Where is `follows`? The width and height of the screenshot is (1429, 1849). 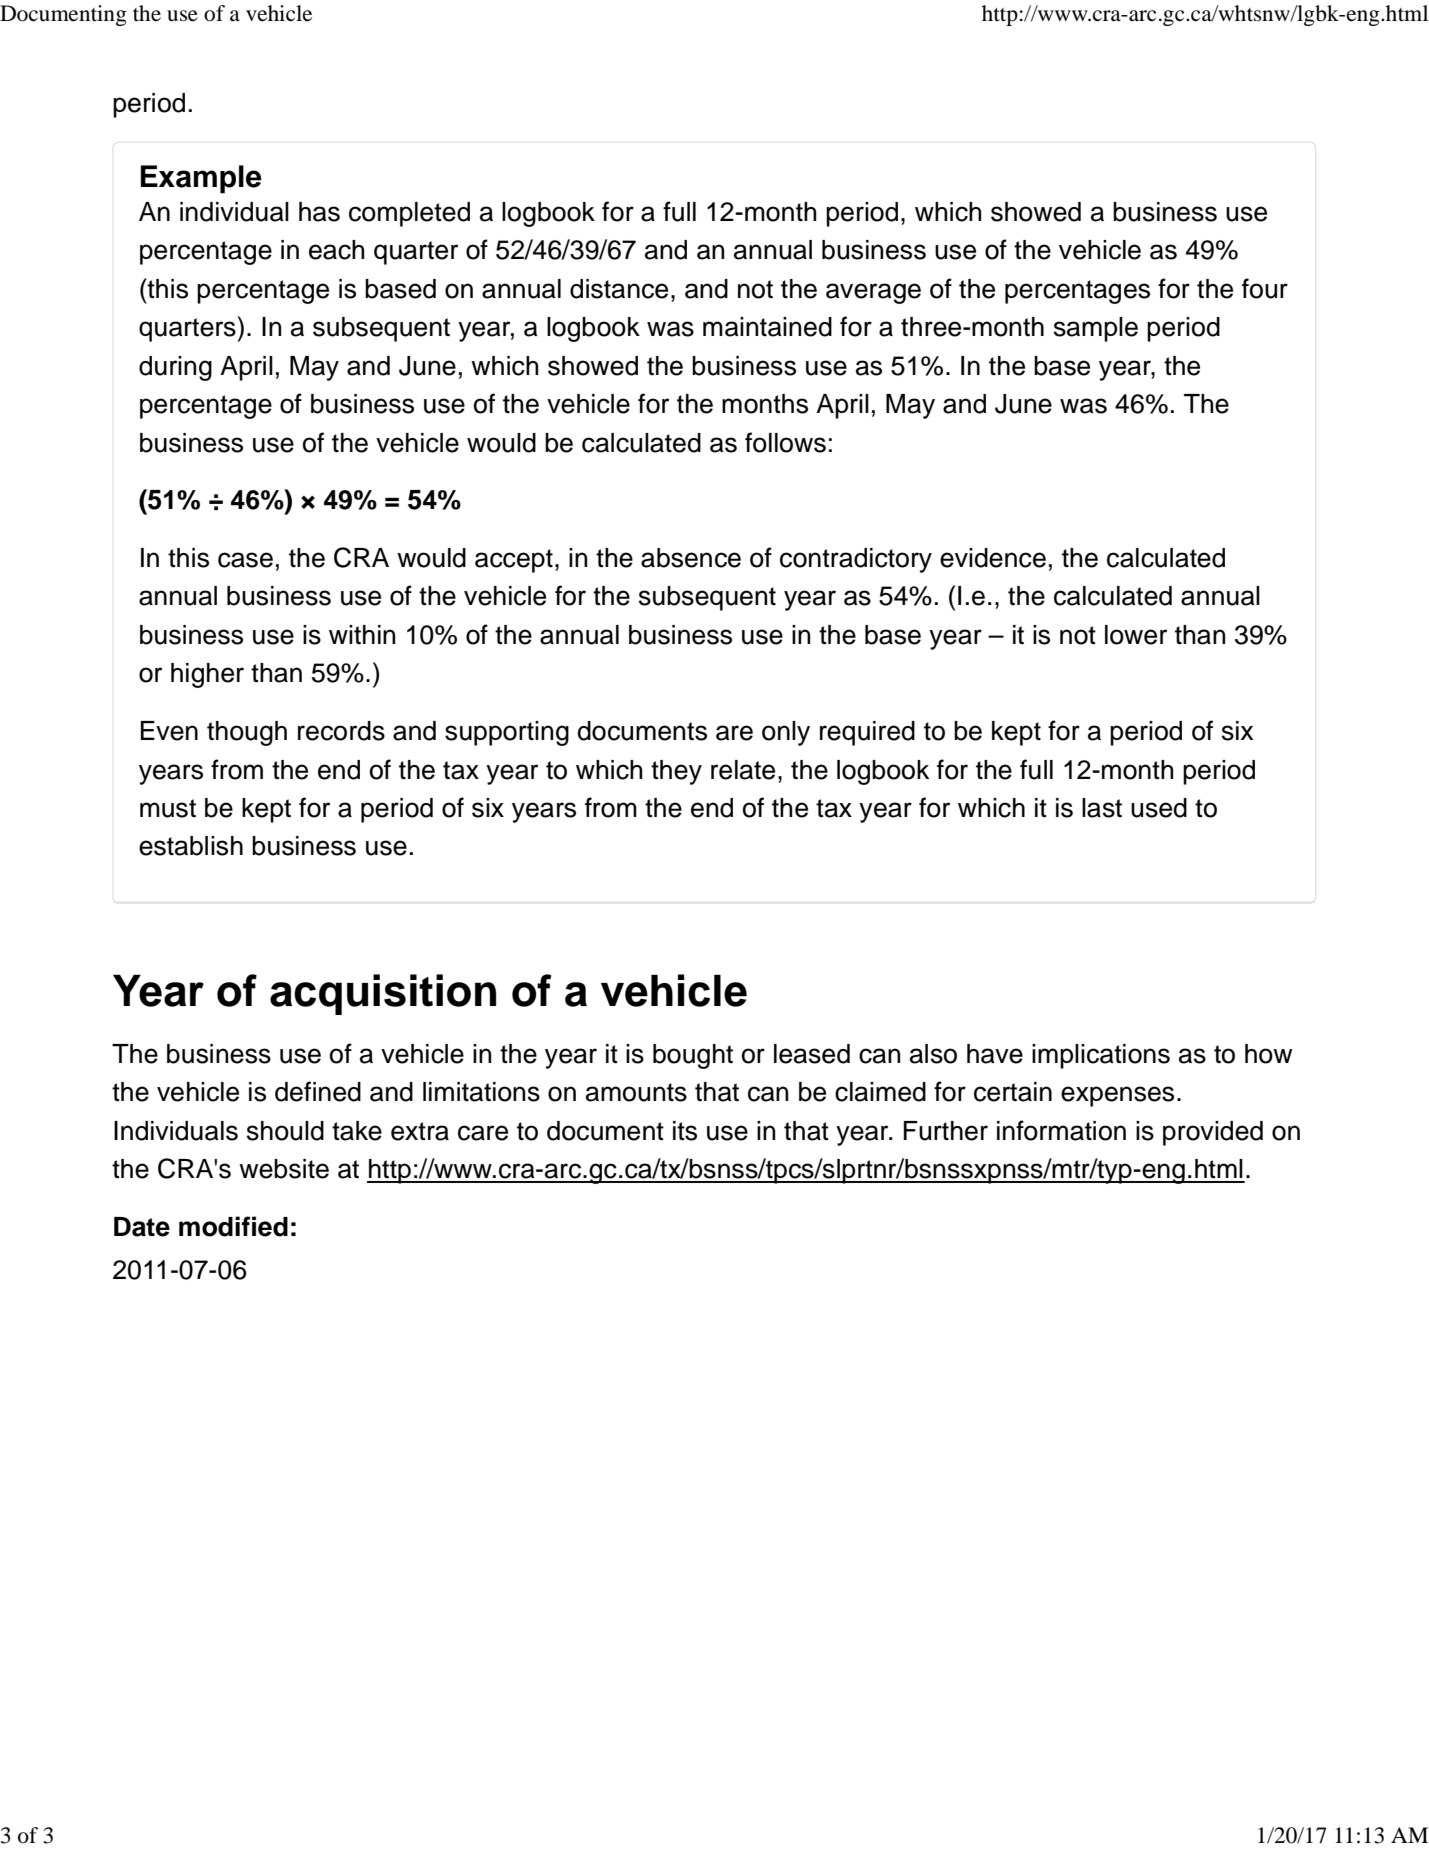
follows is located at coordinates (785, 442).
